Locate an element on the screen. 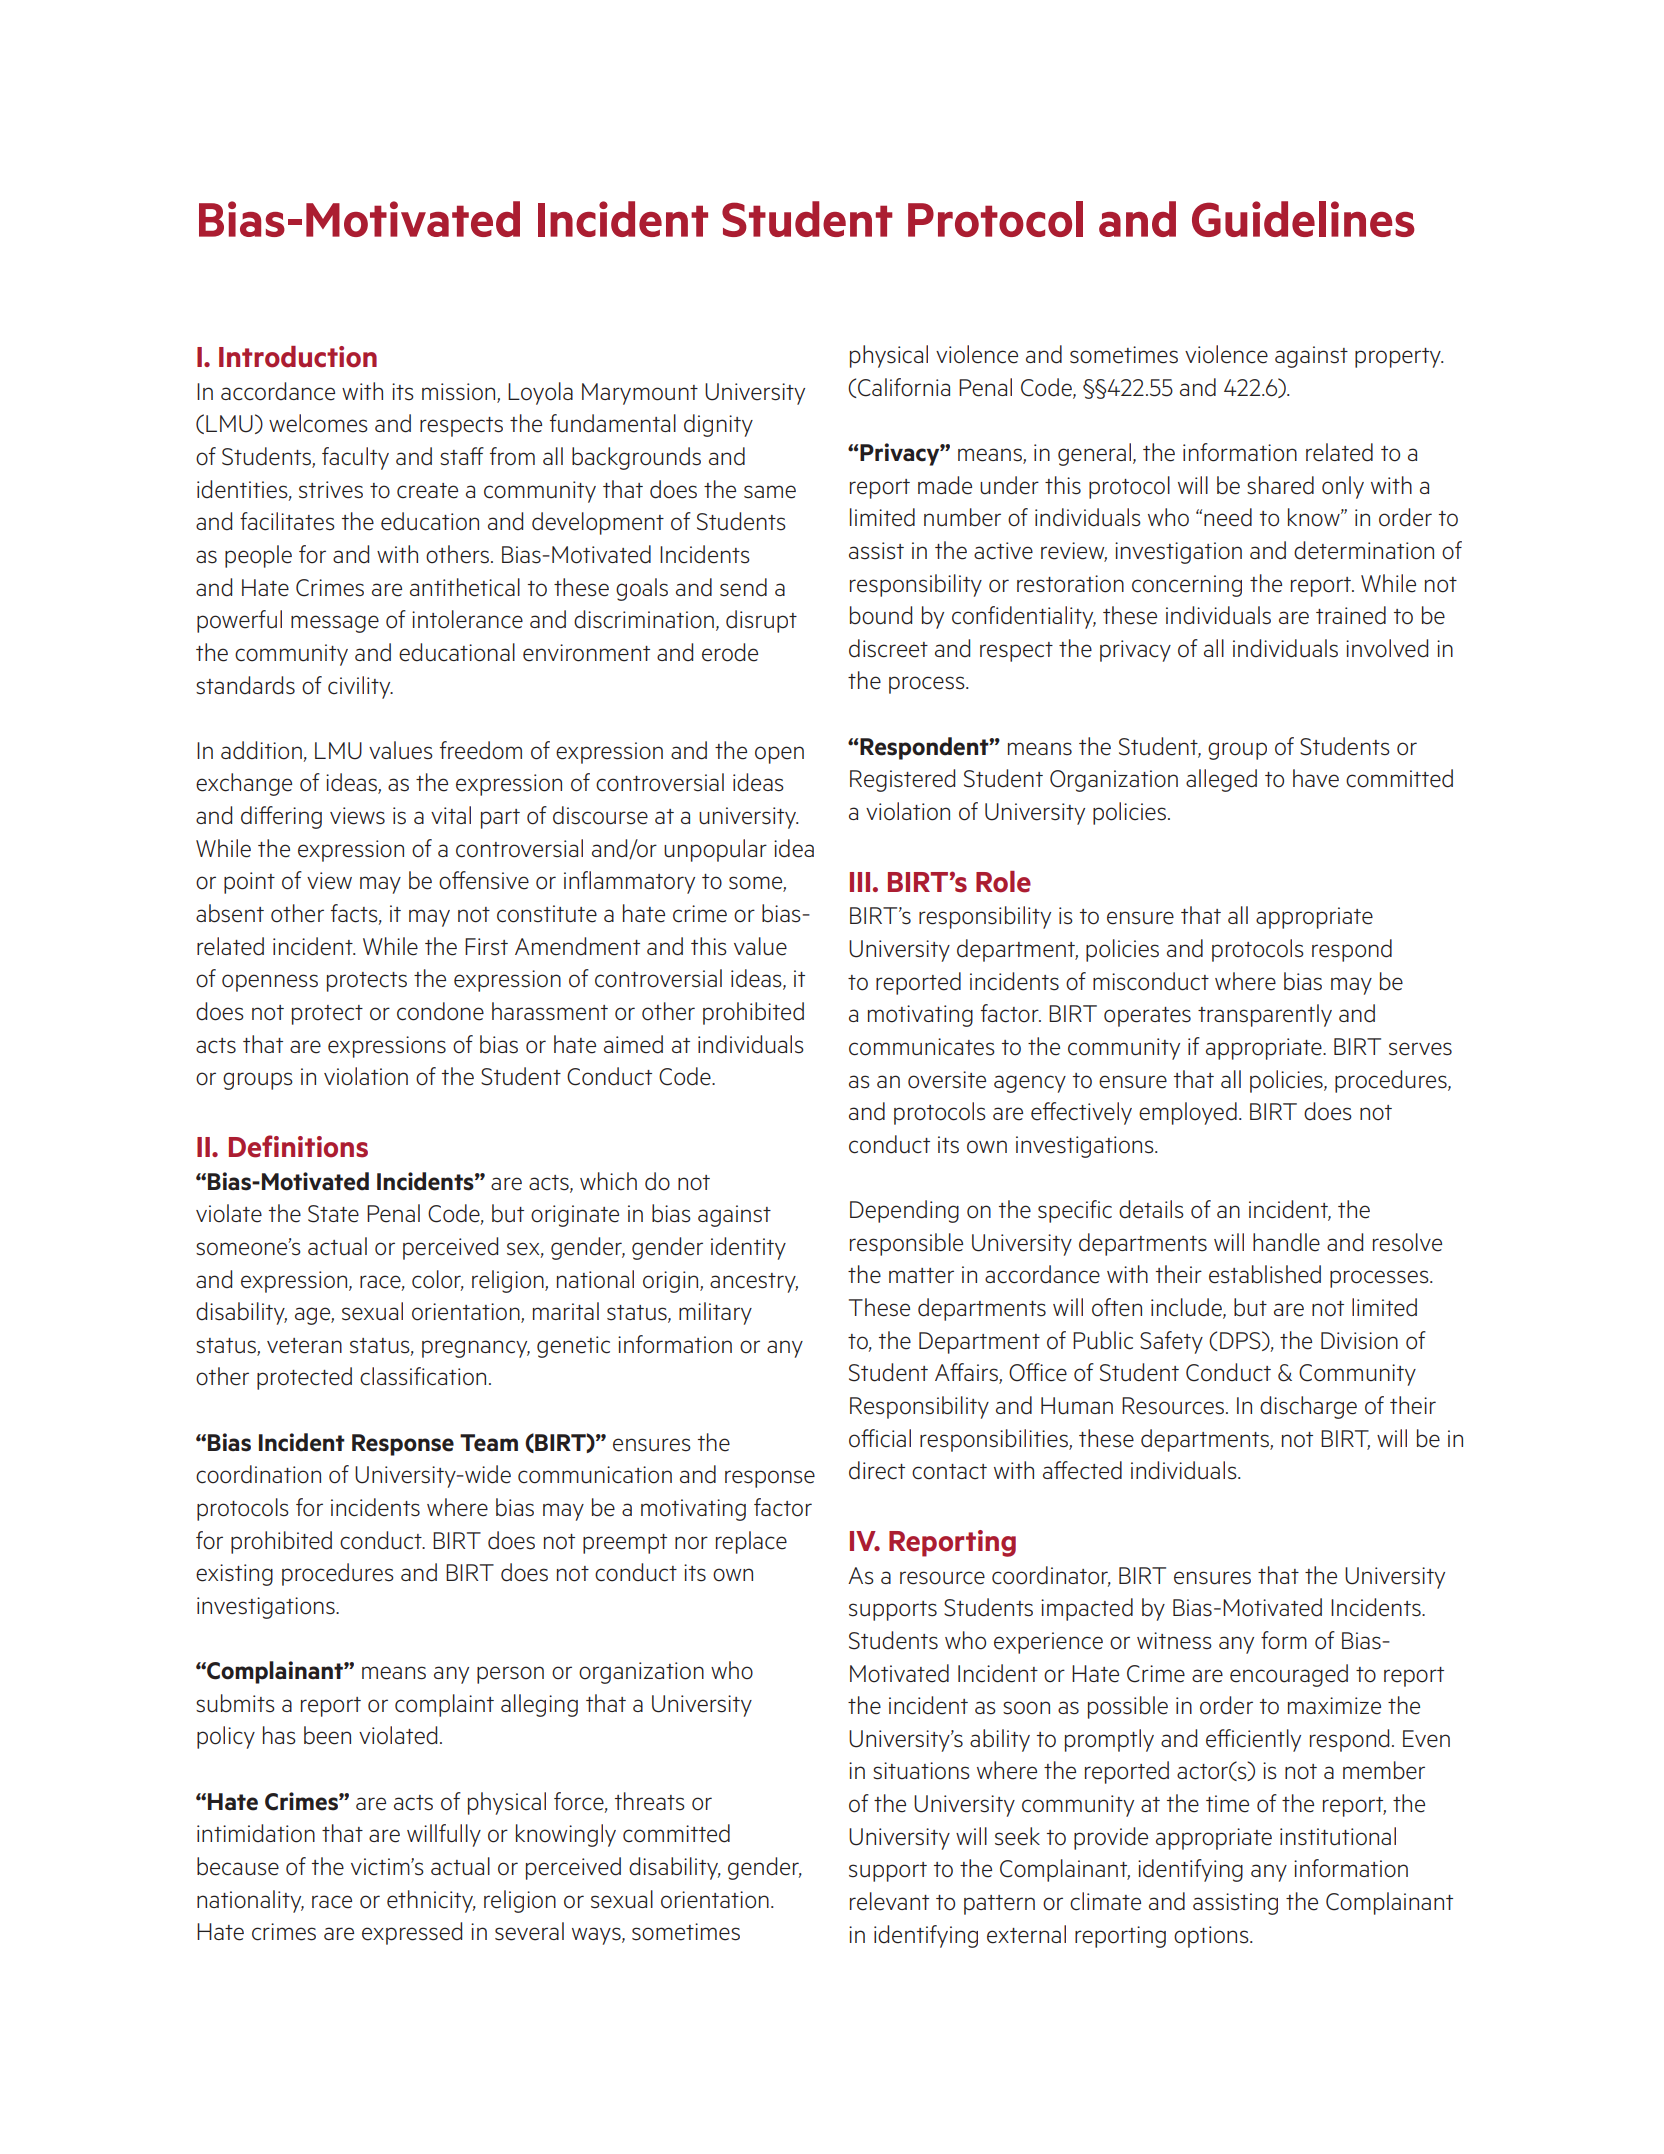 Image resolution: width=1664 pixels, height=2154 pixels. Division is located at coordinates (1359, 1341).
